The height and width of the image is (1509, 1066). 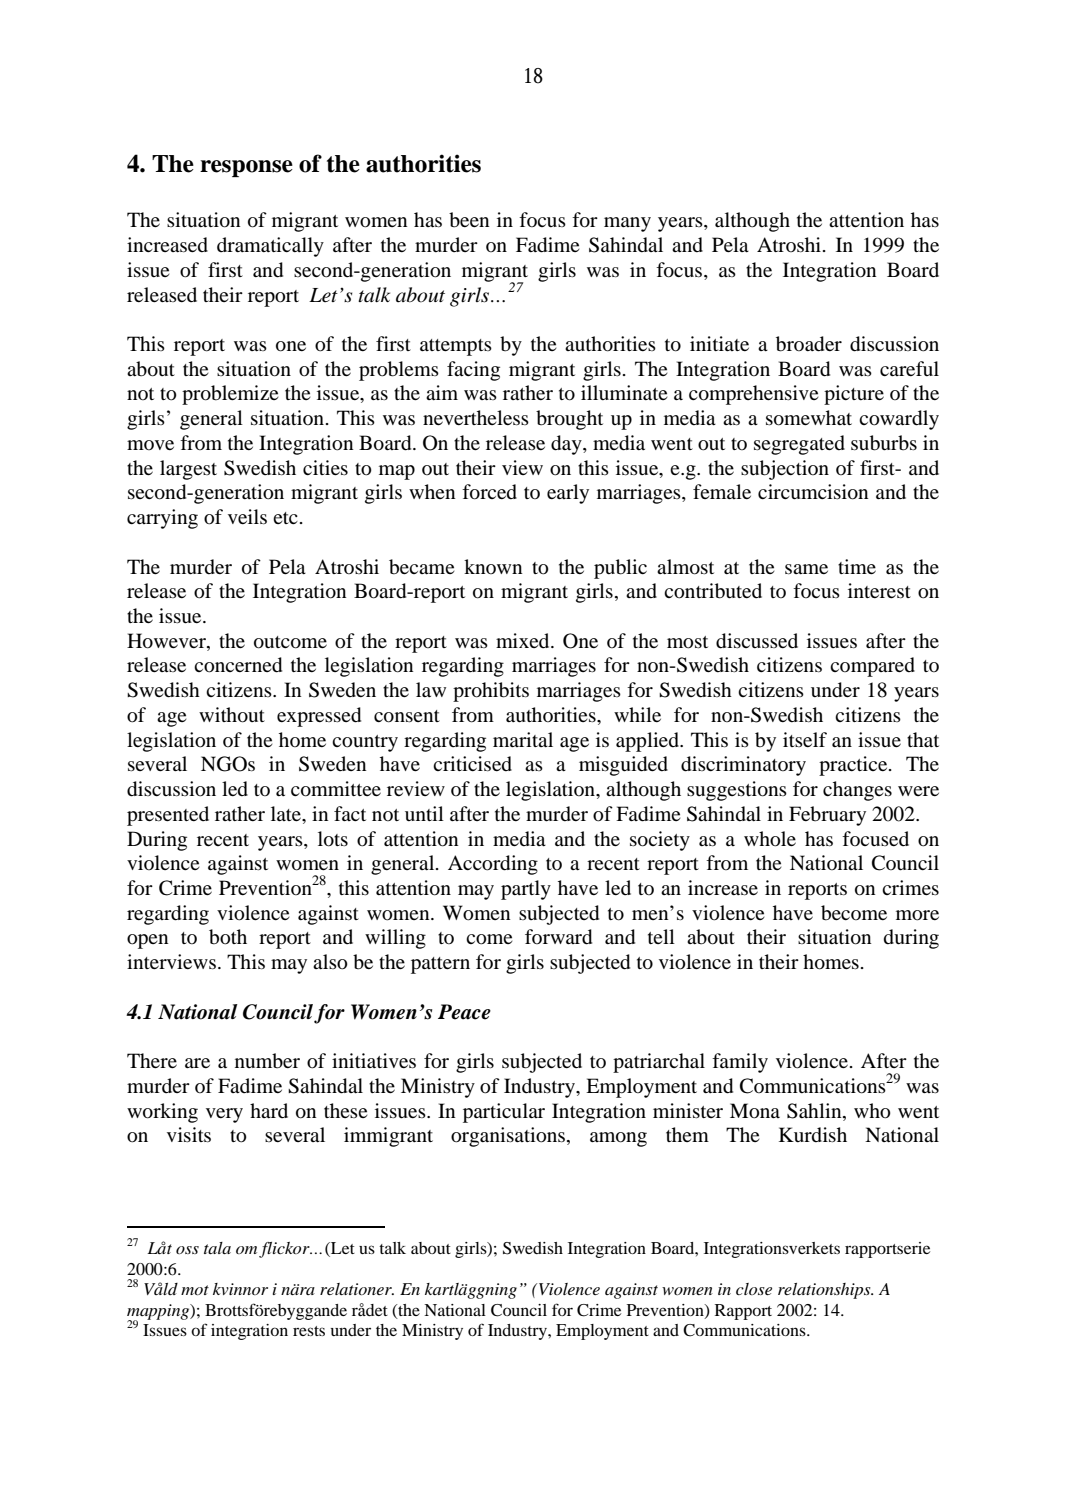 What do you see at coordinates (469, 220) in the image?
I see `been` at bounding box center [469, 220].
